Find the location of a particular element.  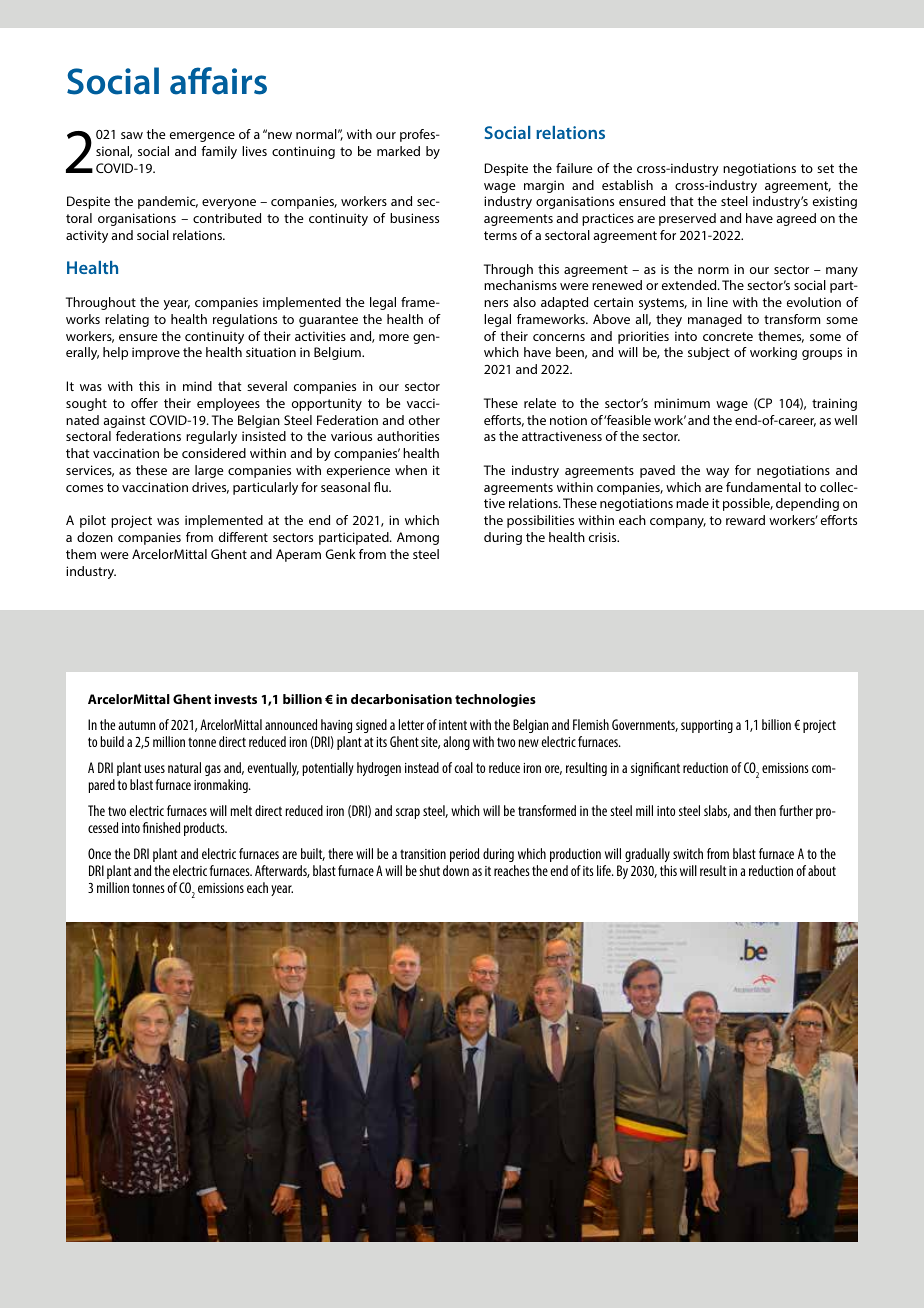

switch is located at coordinates (688, 853).
